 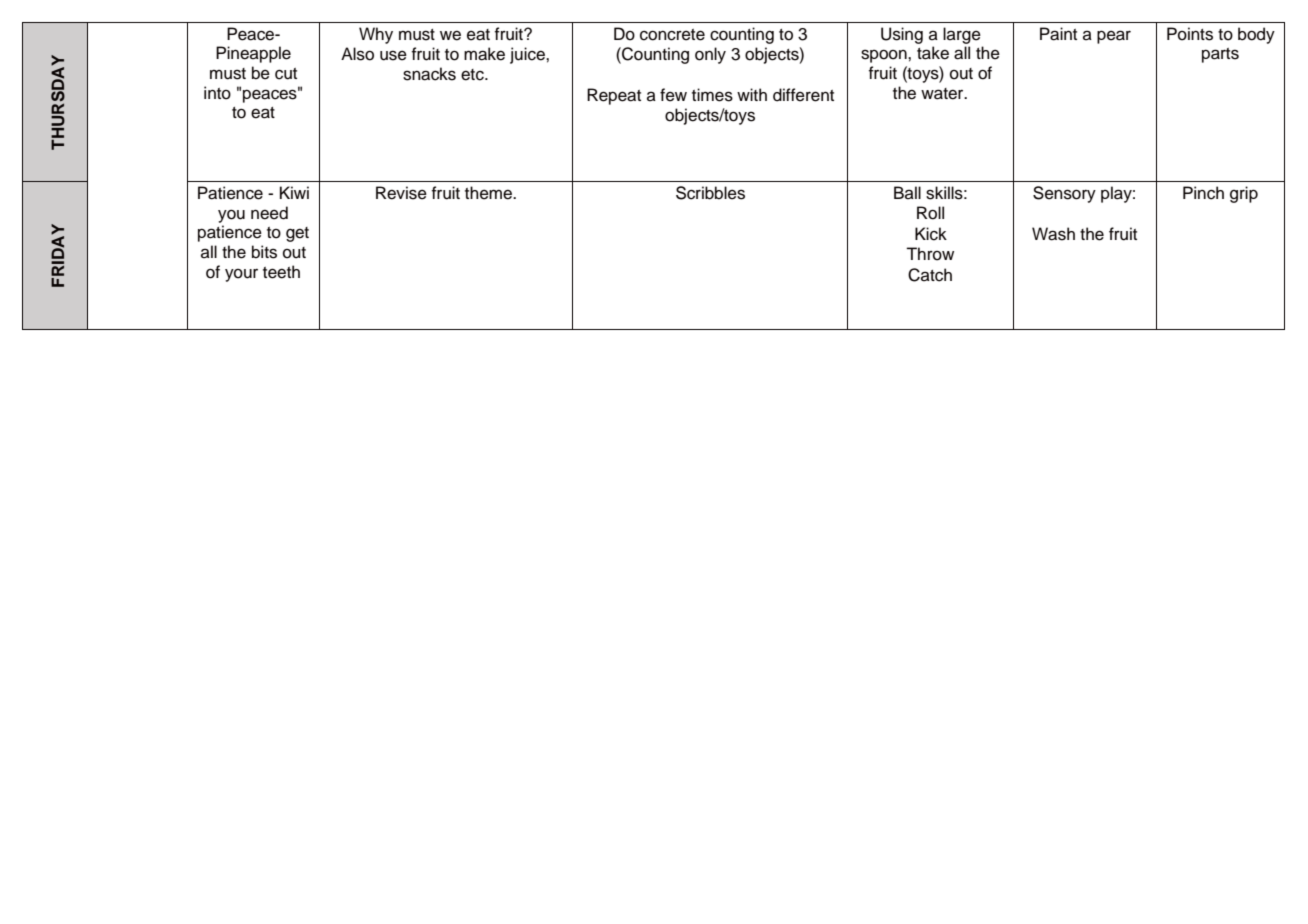 What do you see at coordinates (217, 93) in the image?
I see `into` at bounding box center [217, 93].
